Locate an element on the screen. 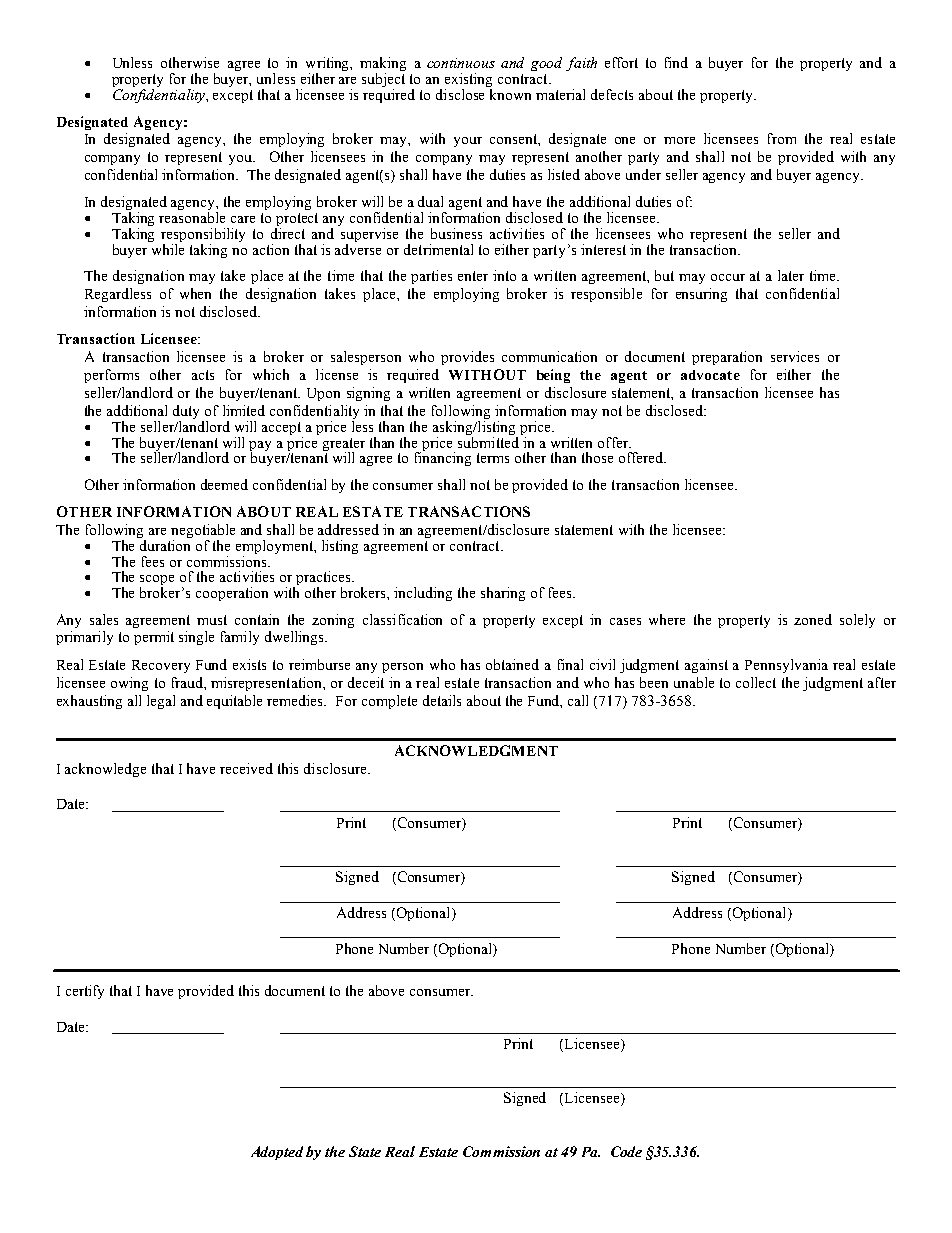  received is located at coordinates (246, 768).
